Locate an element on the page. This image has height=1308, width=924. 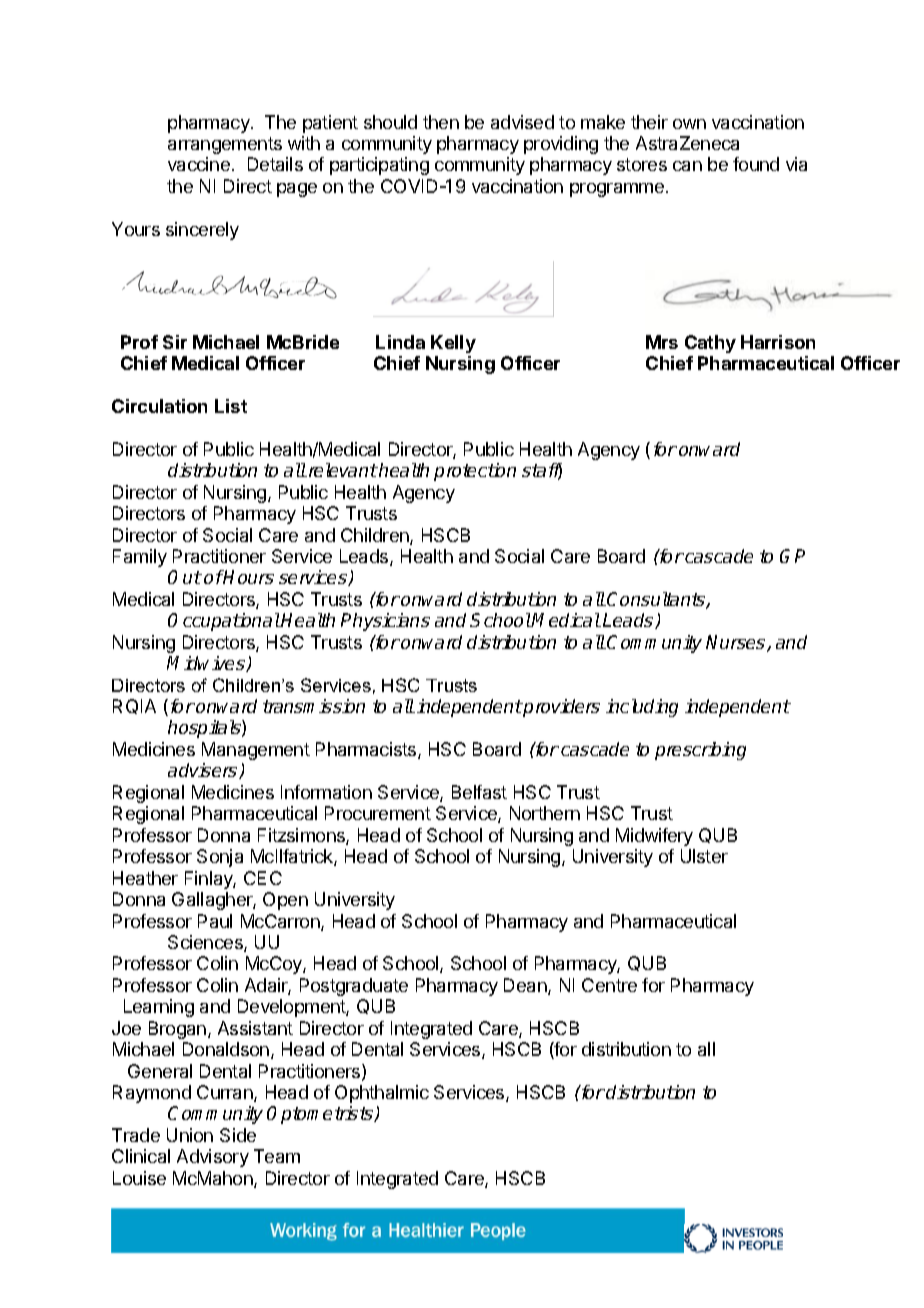
Advisory is located at coordinates (213, 1158).
